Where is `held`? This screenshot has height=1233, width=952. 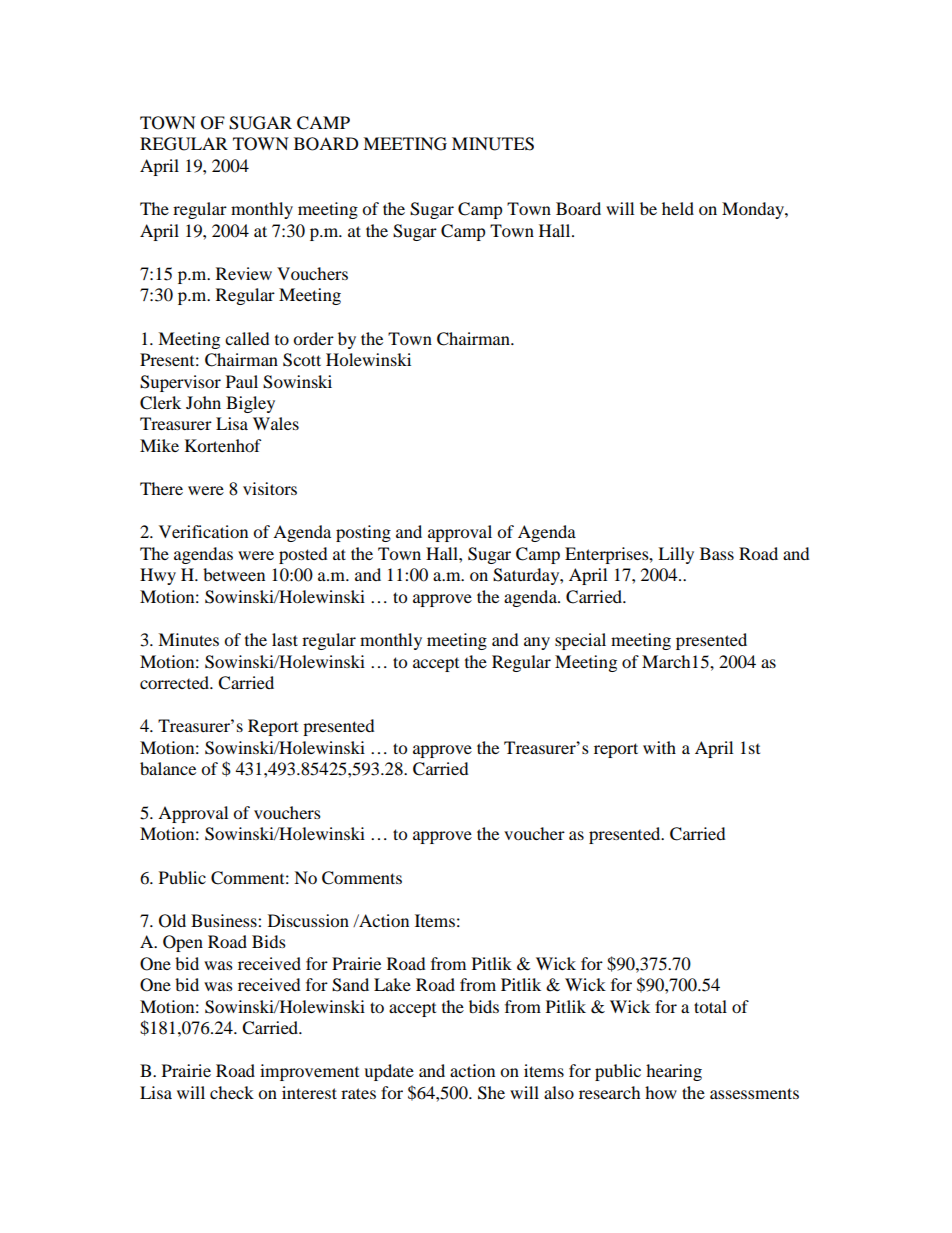
held is located at coordinates (678, 208).
